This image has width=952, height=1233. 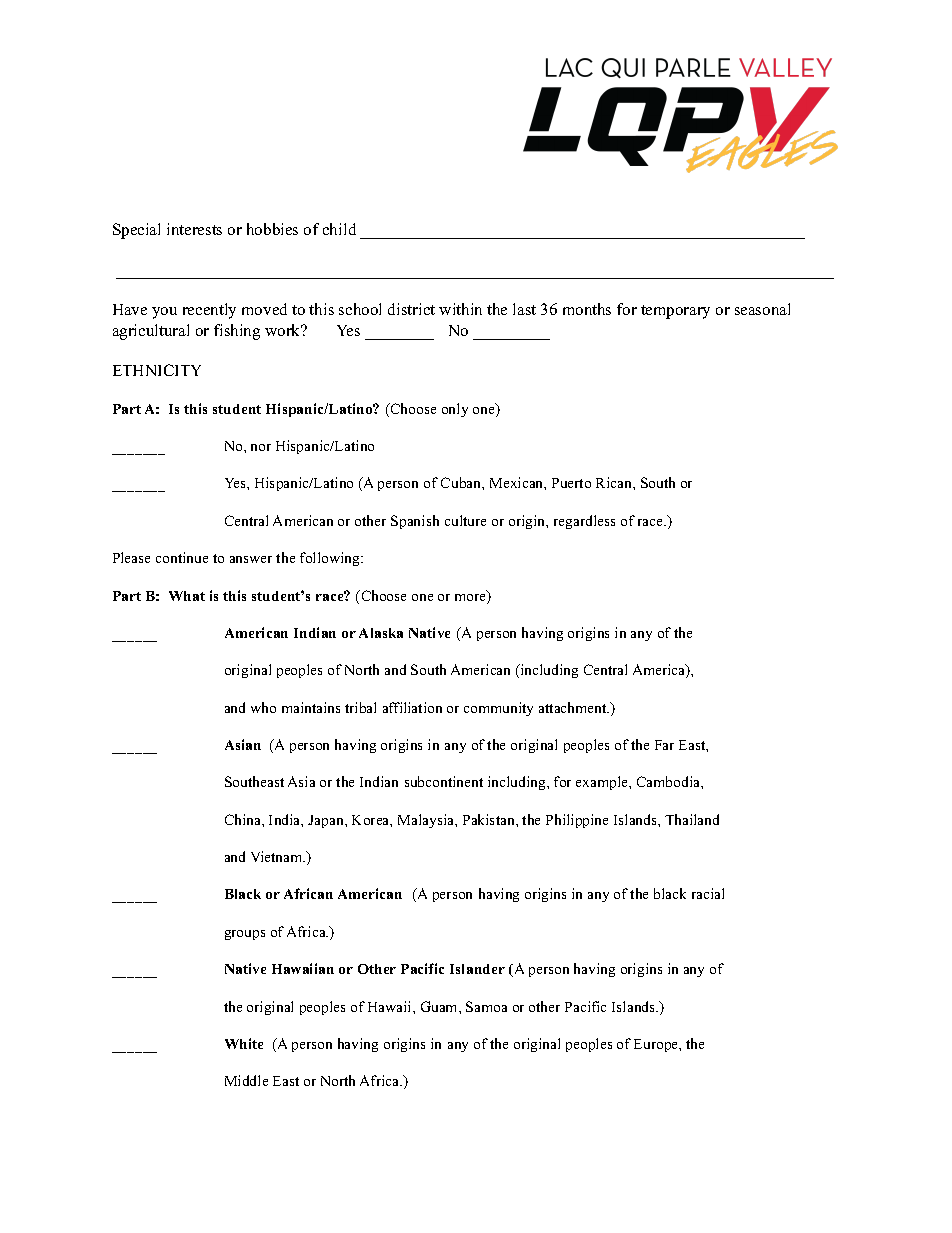 I want to click on within, so click(x=460, y=309).
